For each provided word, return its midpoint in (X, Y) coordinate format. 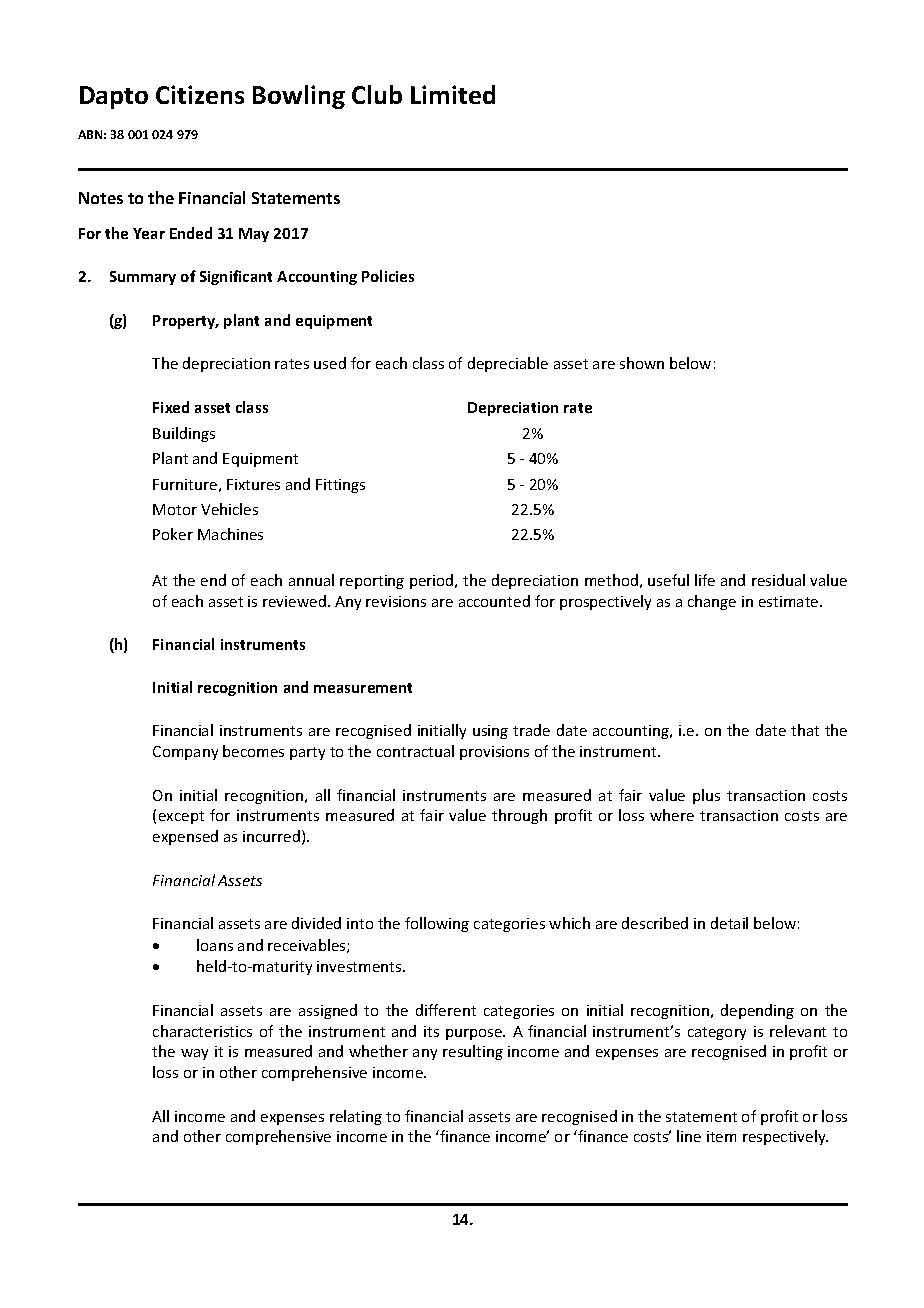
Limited (453, 94)
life (705, 580)
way (194, 1054)
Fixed (171, 407)
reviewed (294, 601)
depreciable (508, 364)
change (712, 602)
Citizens (200, 94)
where (672, 815)
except (181, 817)
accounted (494, 601)
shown (642, 363)
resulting (473, 1052)
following (437, 924)
